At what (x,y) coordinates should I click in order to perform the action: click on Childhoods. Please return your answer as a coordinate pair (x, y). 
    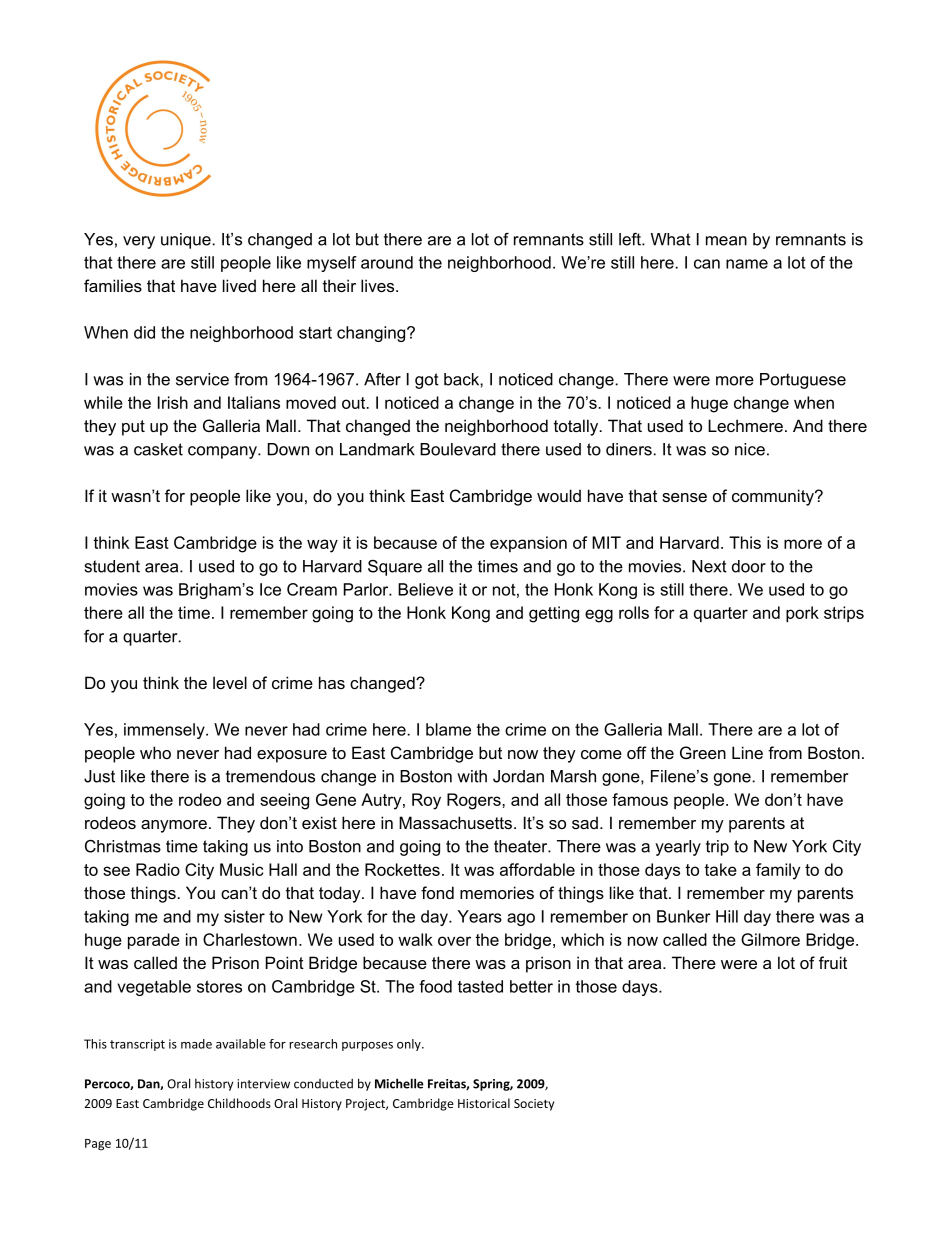
    Looking at the image, I should click on (239, 1103).
